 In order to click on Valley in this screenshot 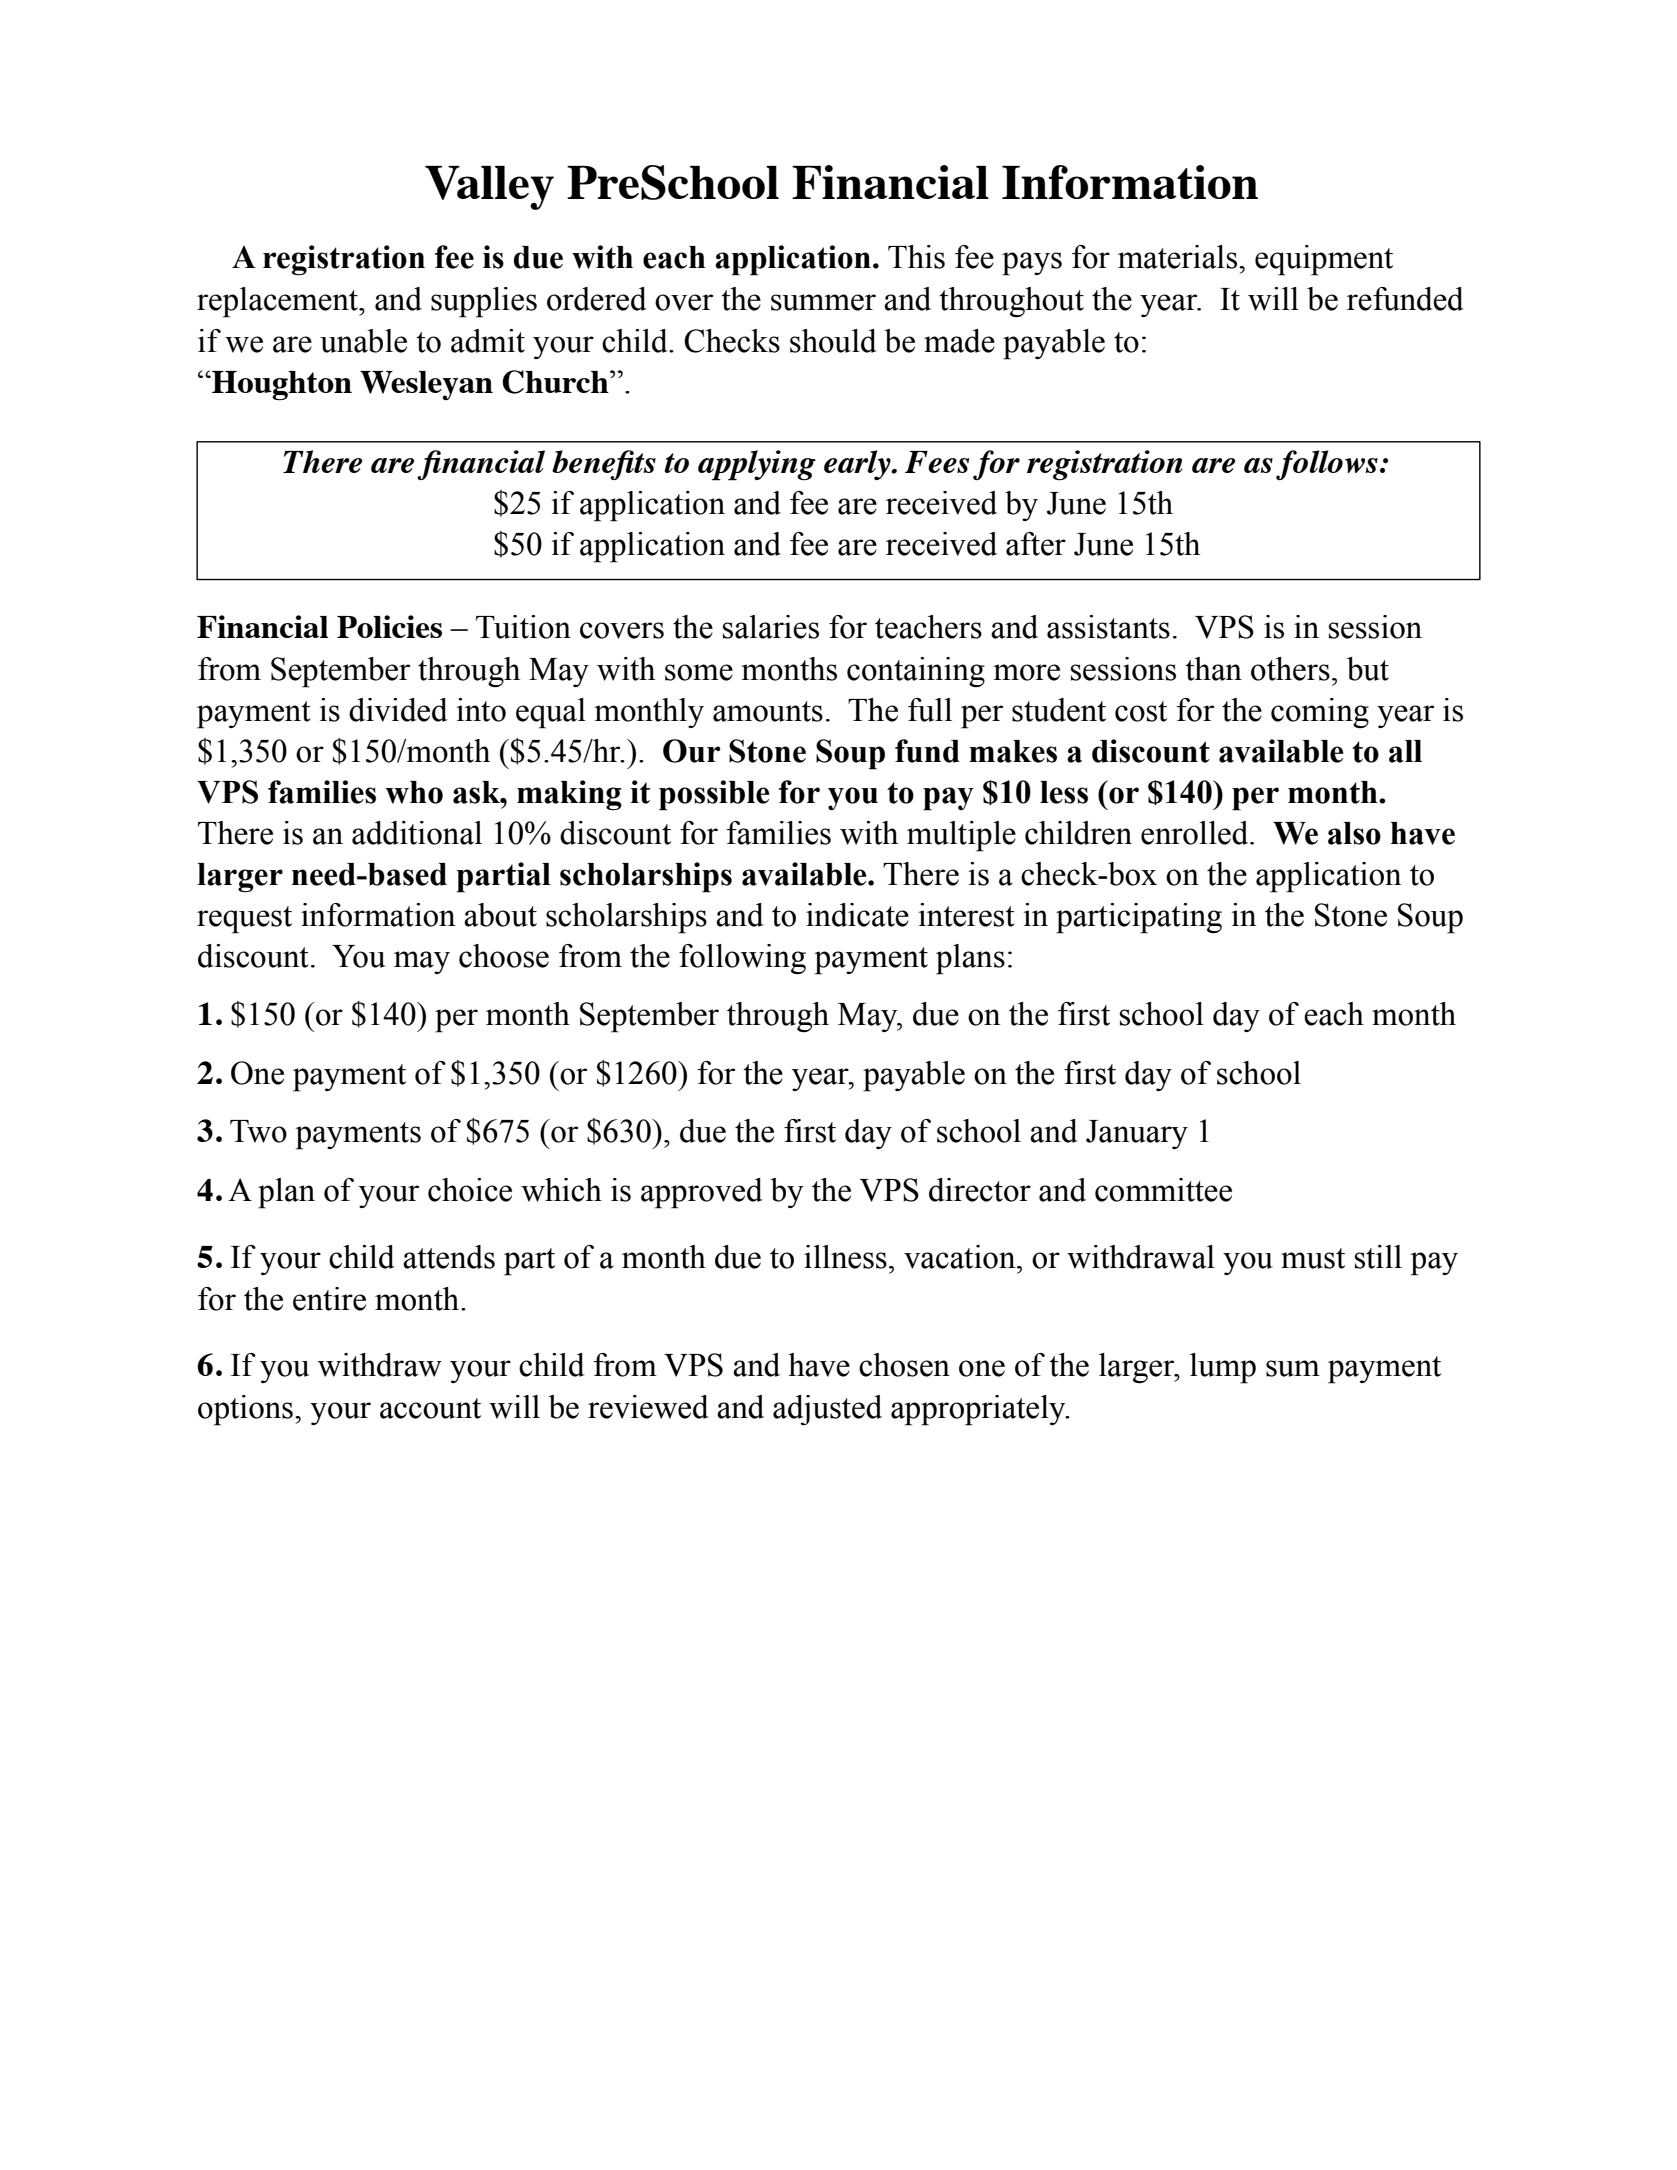, I will do `click(489, 188)`.
